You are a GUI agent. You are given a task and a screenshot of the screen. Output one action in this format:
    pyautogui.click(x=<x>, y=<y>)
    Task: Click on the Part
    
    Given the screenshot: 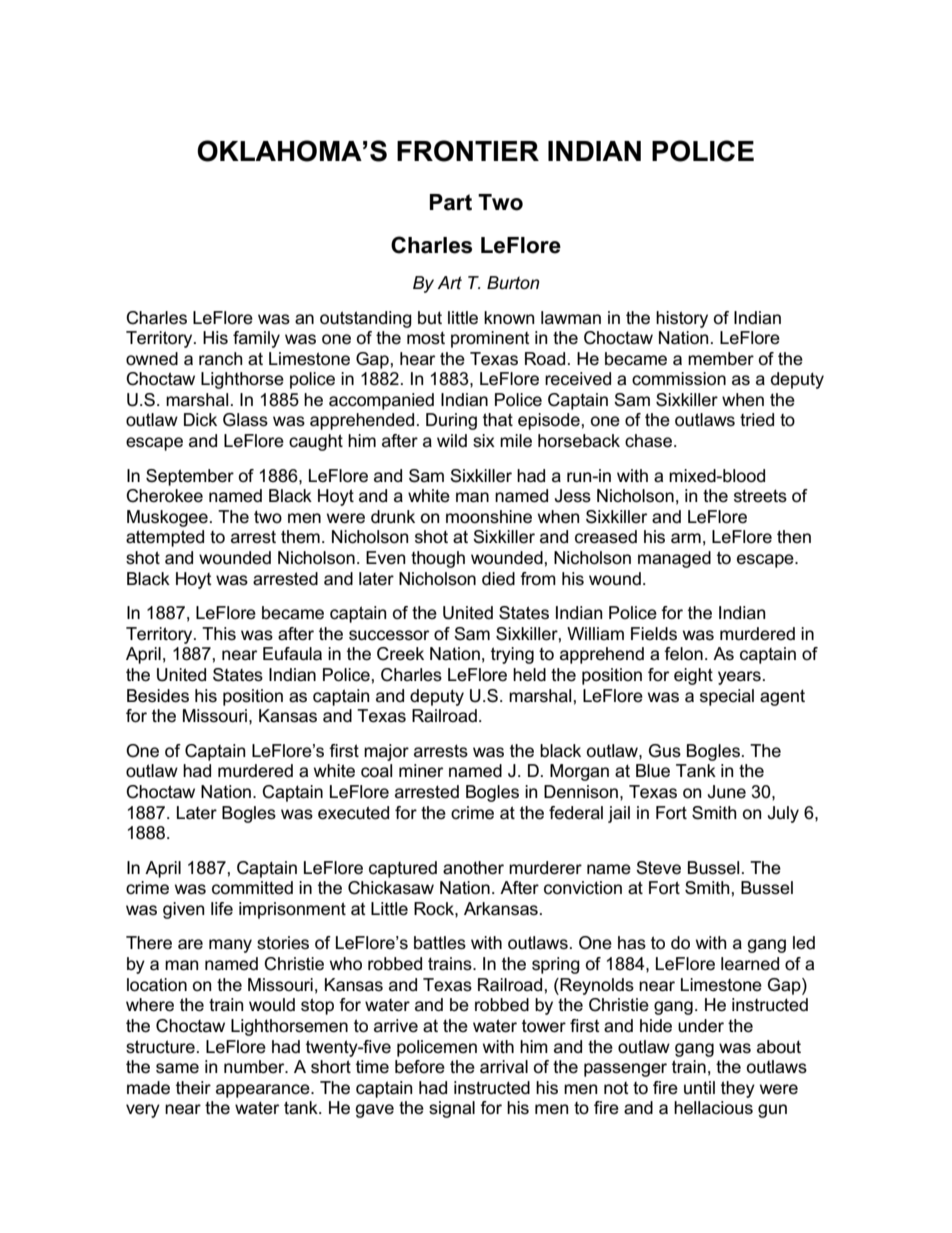 What is the action you would take?
    pyautogui.click(x=451, y=202)
